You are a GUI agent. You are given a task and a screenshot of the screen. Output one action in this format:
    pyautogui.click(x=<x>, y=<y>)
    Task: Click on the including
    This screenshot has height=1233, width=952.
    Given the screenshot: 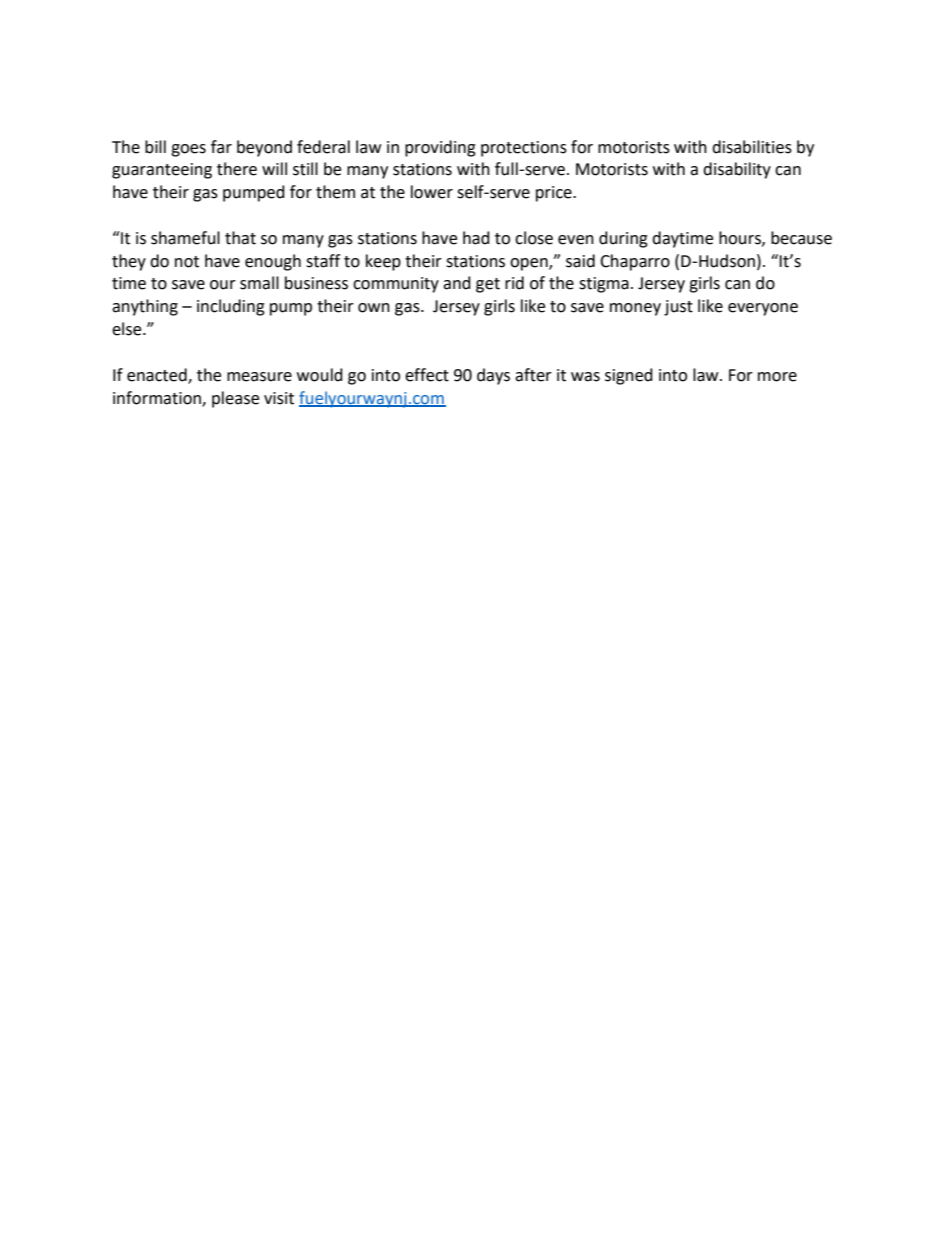 What is the action you would take?
    pyautogui.click(x=231, y=307)
